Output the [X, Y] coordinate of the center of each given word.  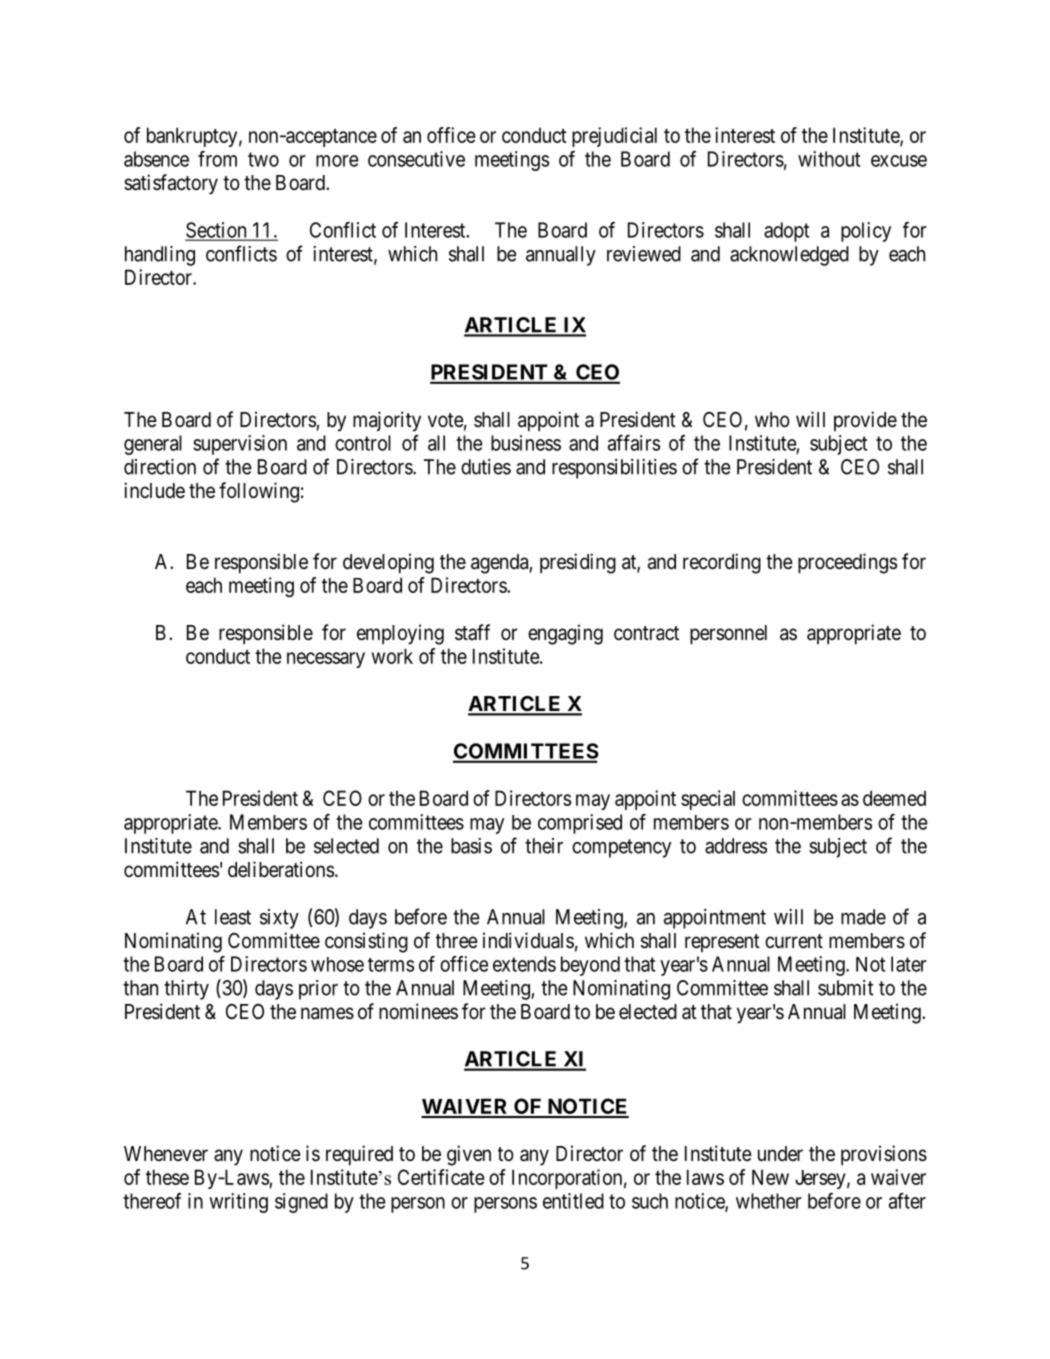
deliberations [281, 869]
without [829, 159]
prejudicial [614, 137]
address [736, 846]
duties [486, 467]
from [217, 159]
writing [238, 1203]
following [259, 492]
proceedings [847, 563]
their [544, 846]
